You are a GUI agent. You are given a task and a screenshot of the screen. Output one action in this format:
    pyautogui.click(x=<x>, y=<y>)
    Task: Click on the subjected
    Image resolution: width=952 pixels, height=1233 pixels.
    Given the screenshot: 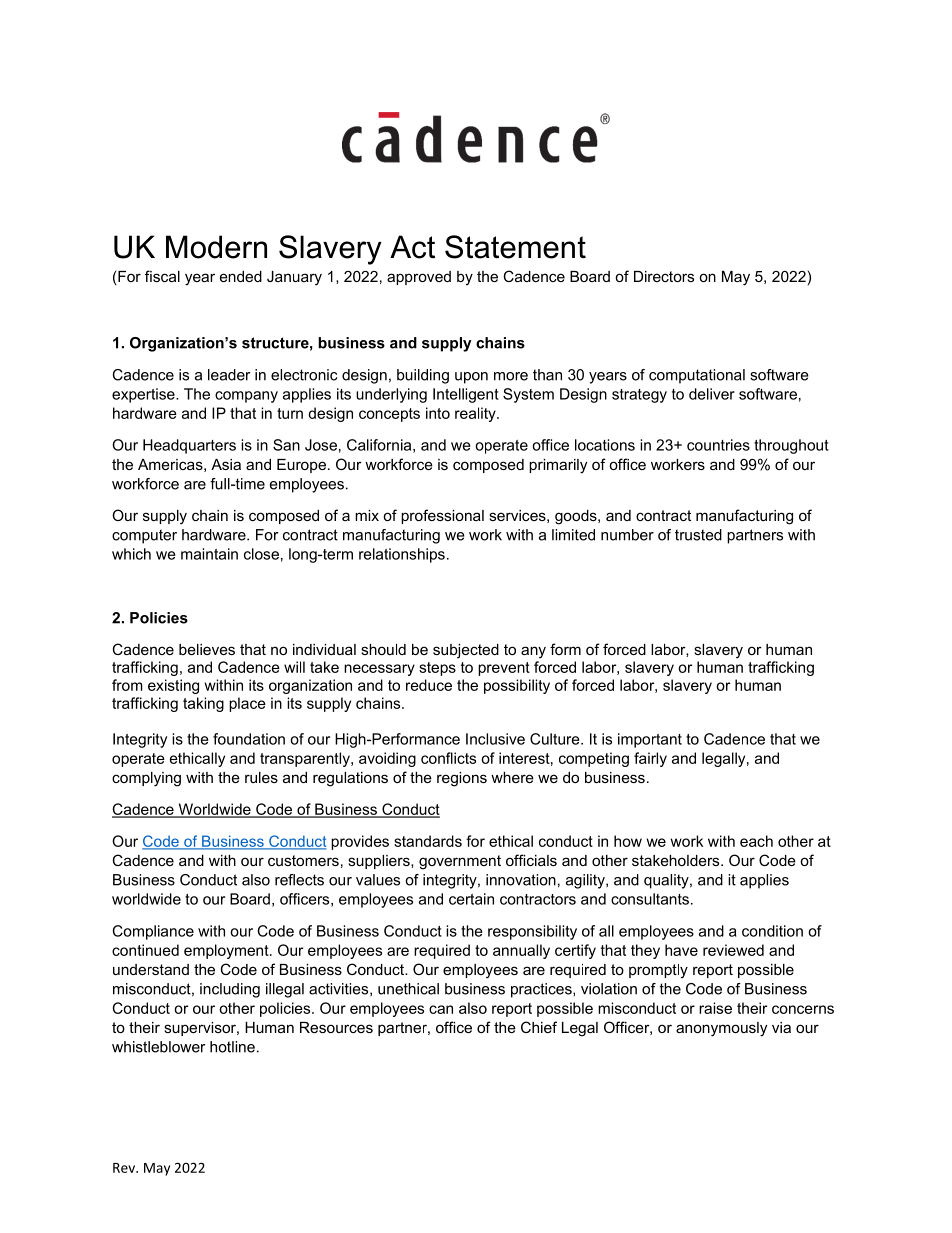 What is the action you would take?
    pyautogui.click(x=466, y=651)
